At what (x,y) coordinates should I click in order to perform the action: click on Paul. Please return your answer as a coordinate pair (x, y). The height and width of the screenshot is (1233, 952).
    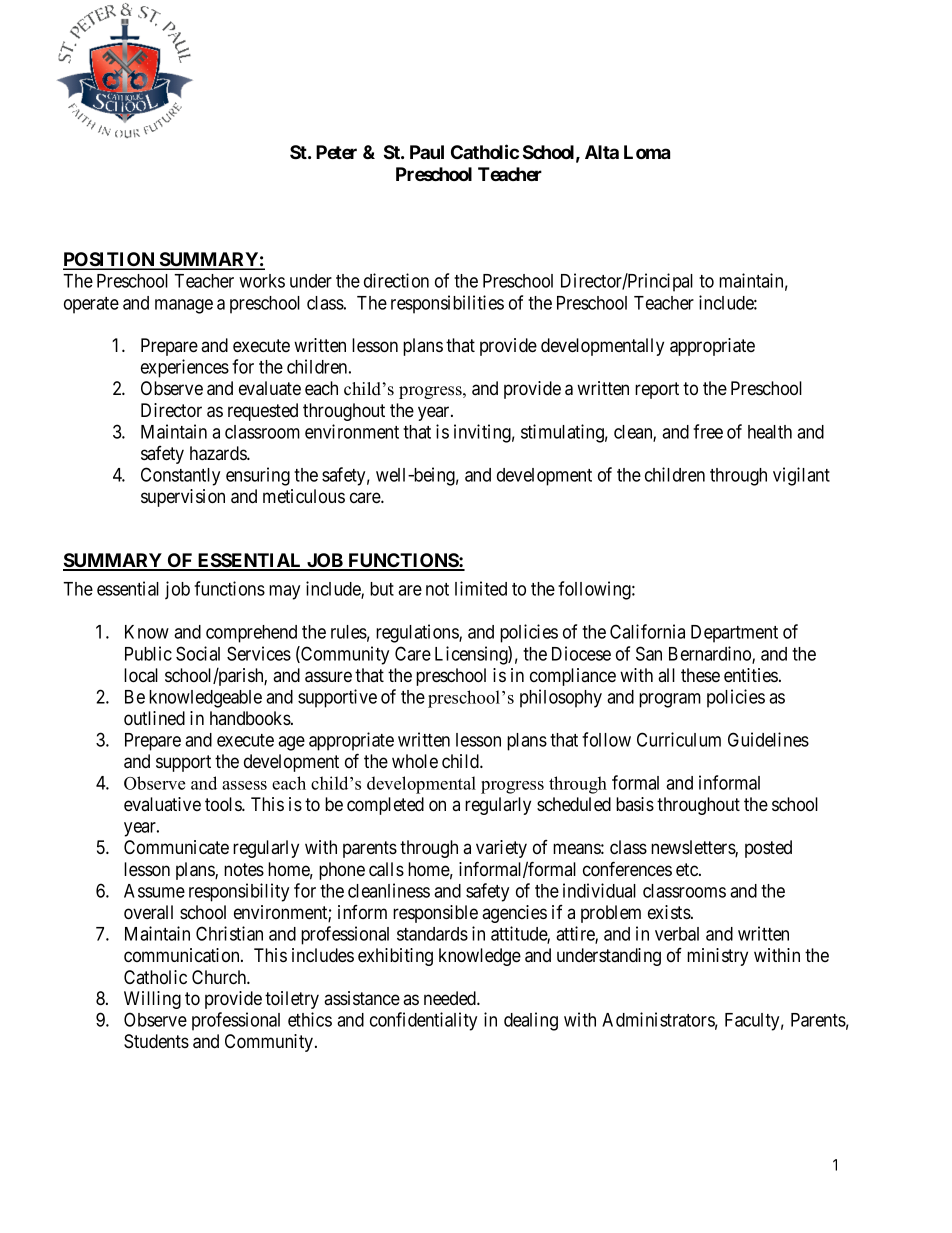
    Looking at the image, I should click on (427, 152).
